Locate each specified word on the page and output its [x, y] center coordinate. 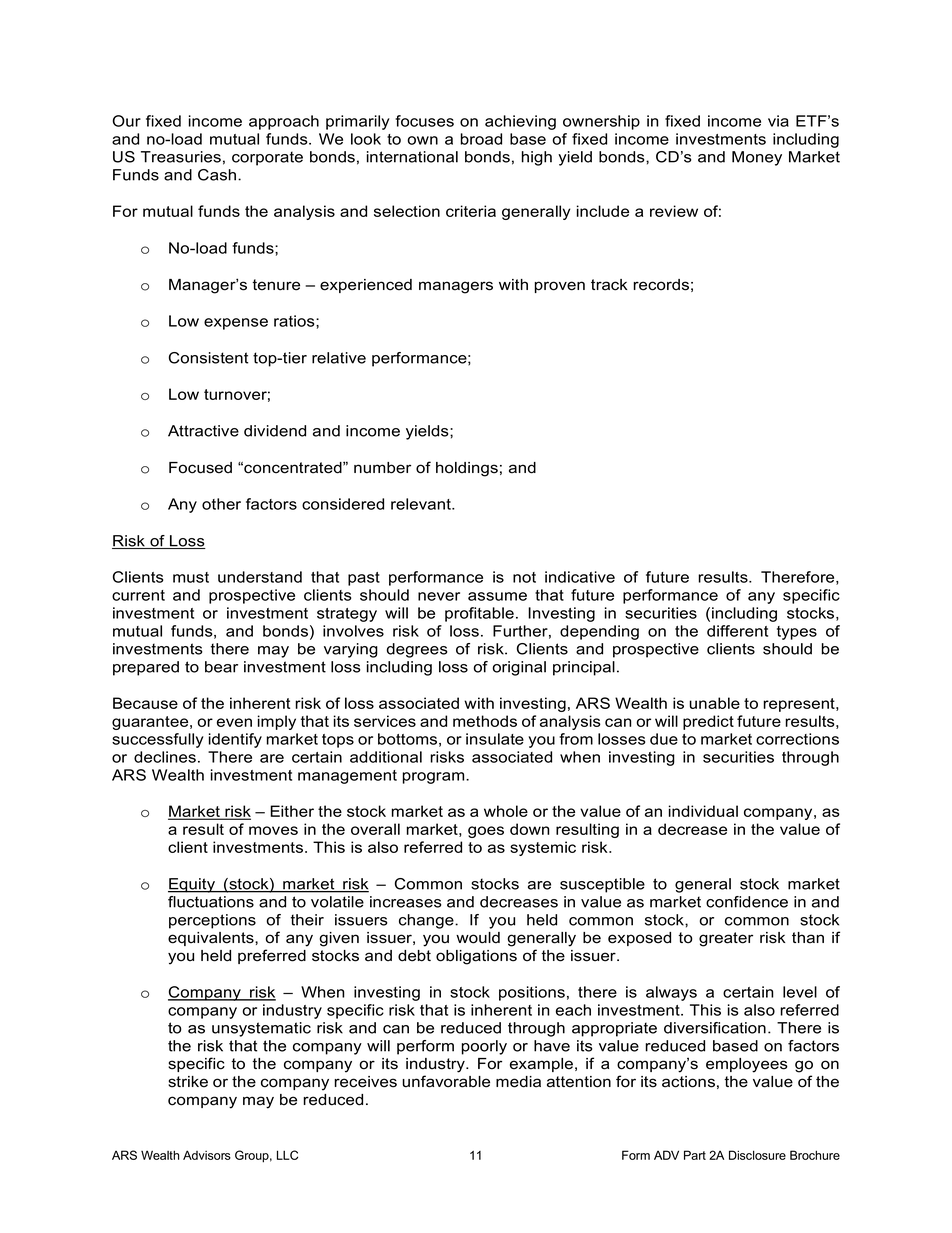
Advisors [207, 1155]
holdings [467, 469]
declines [165, 757]
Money [757, 158]
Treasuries [181, 157]
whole [506, 811]
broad [481, 139]
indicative [580, 577]
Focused [200, 468]
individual [703, 811]
